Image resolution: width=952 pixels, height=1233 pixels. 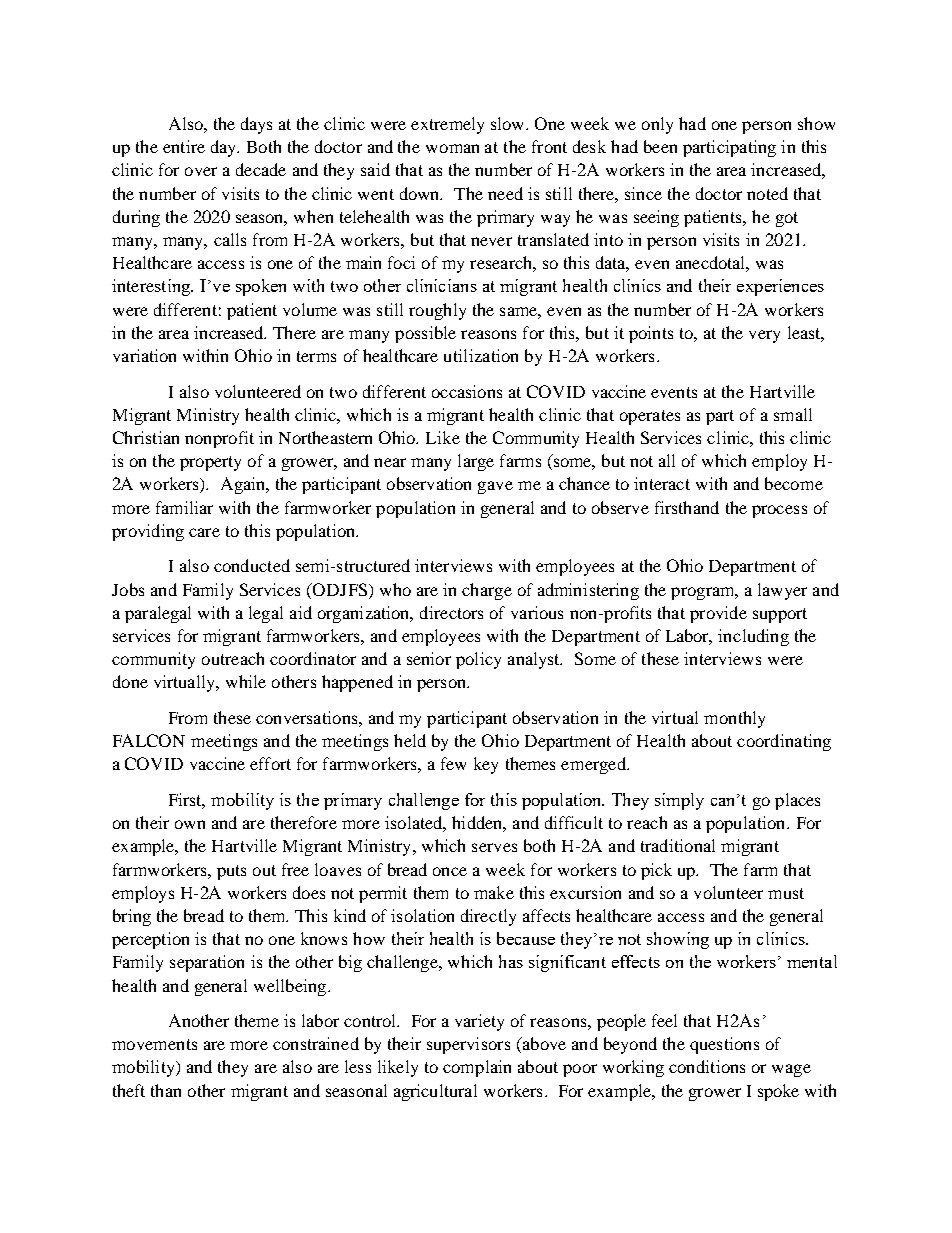 I want to click on woman, so click(x=452, y=148).
